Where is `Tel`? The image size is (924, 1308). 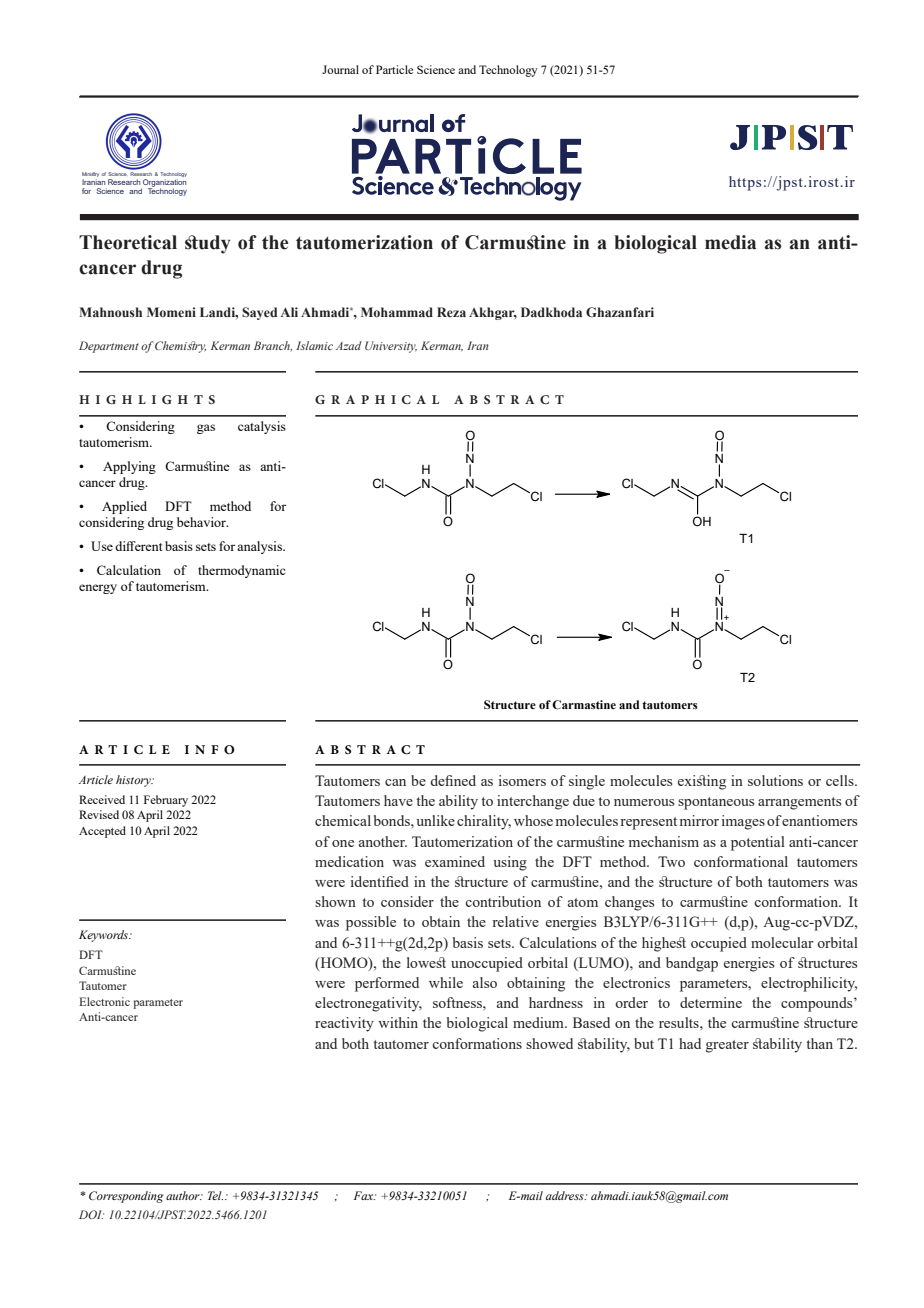 Tel is located at coordinates (215, 1195).
